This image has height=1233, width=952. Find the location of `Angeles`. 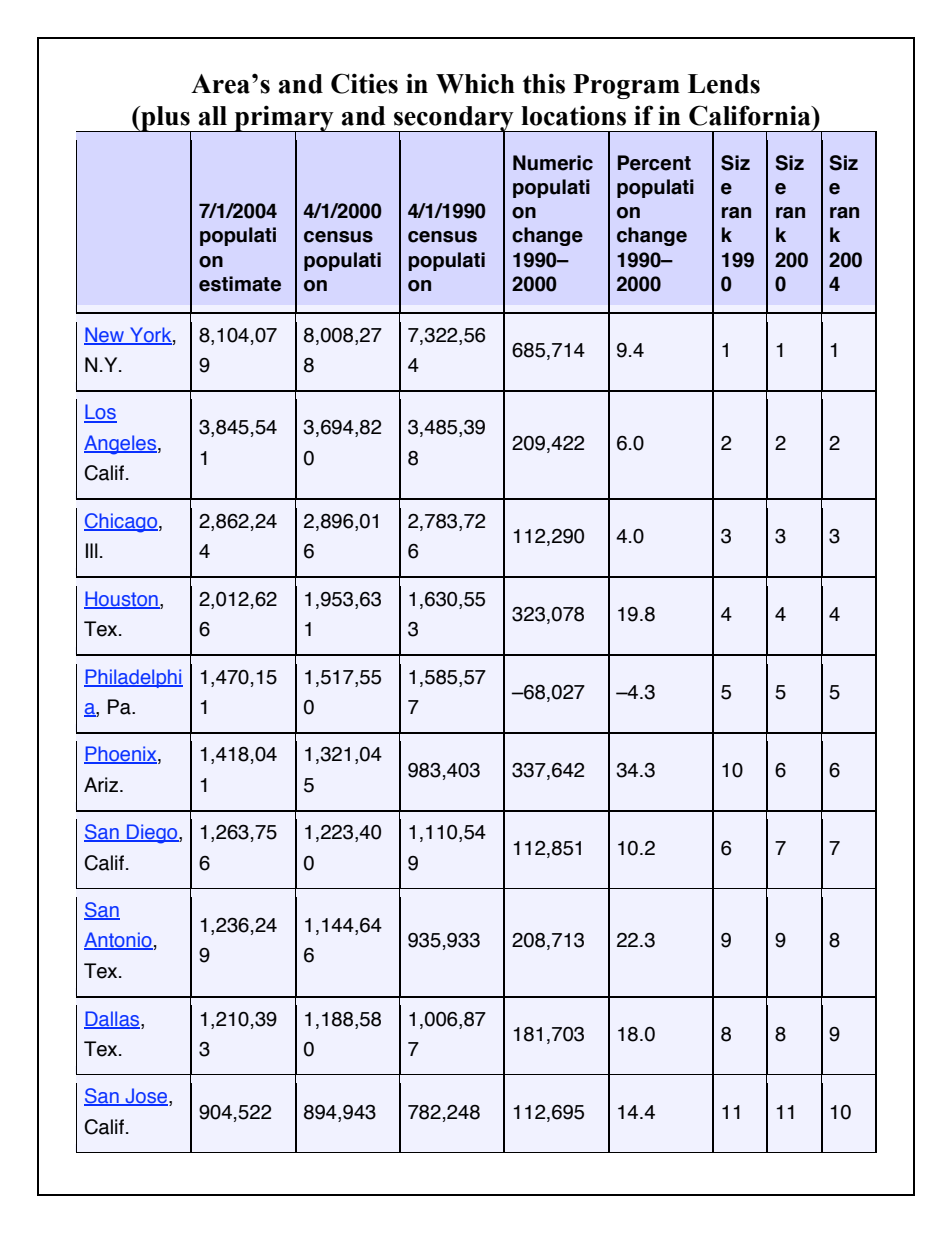

Angeles is located at coordinates (121, 445).
